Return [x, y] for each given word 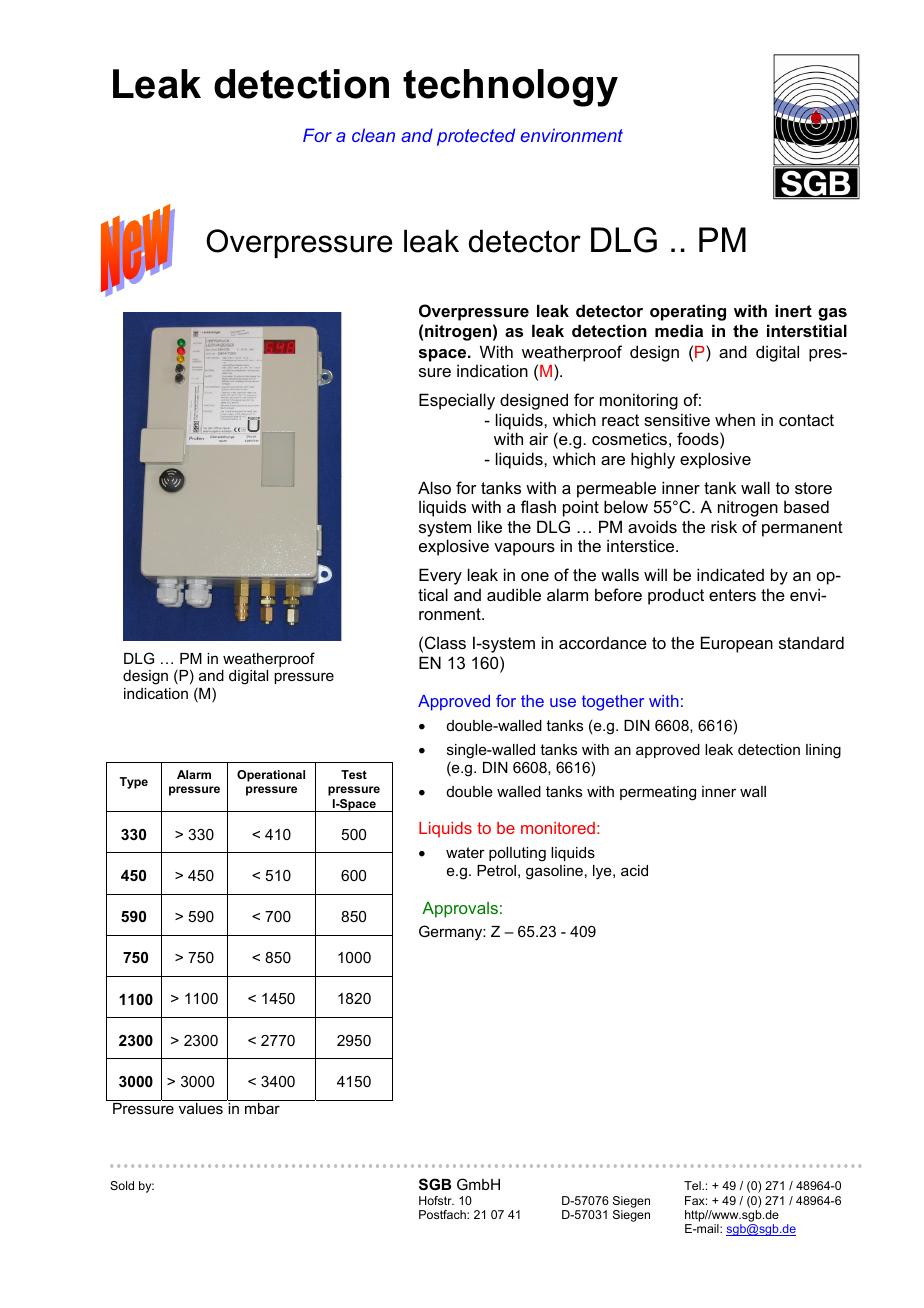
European [737, 644]
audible [514, 594]
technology [510, 88]
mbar [262, 1108]
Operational [271, 776]
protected [476, 137]
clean [373, 135]
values [201, 1108]
